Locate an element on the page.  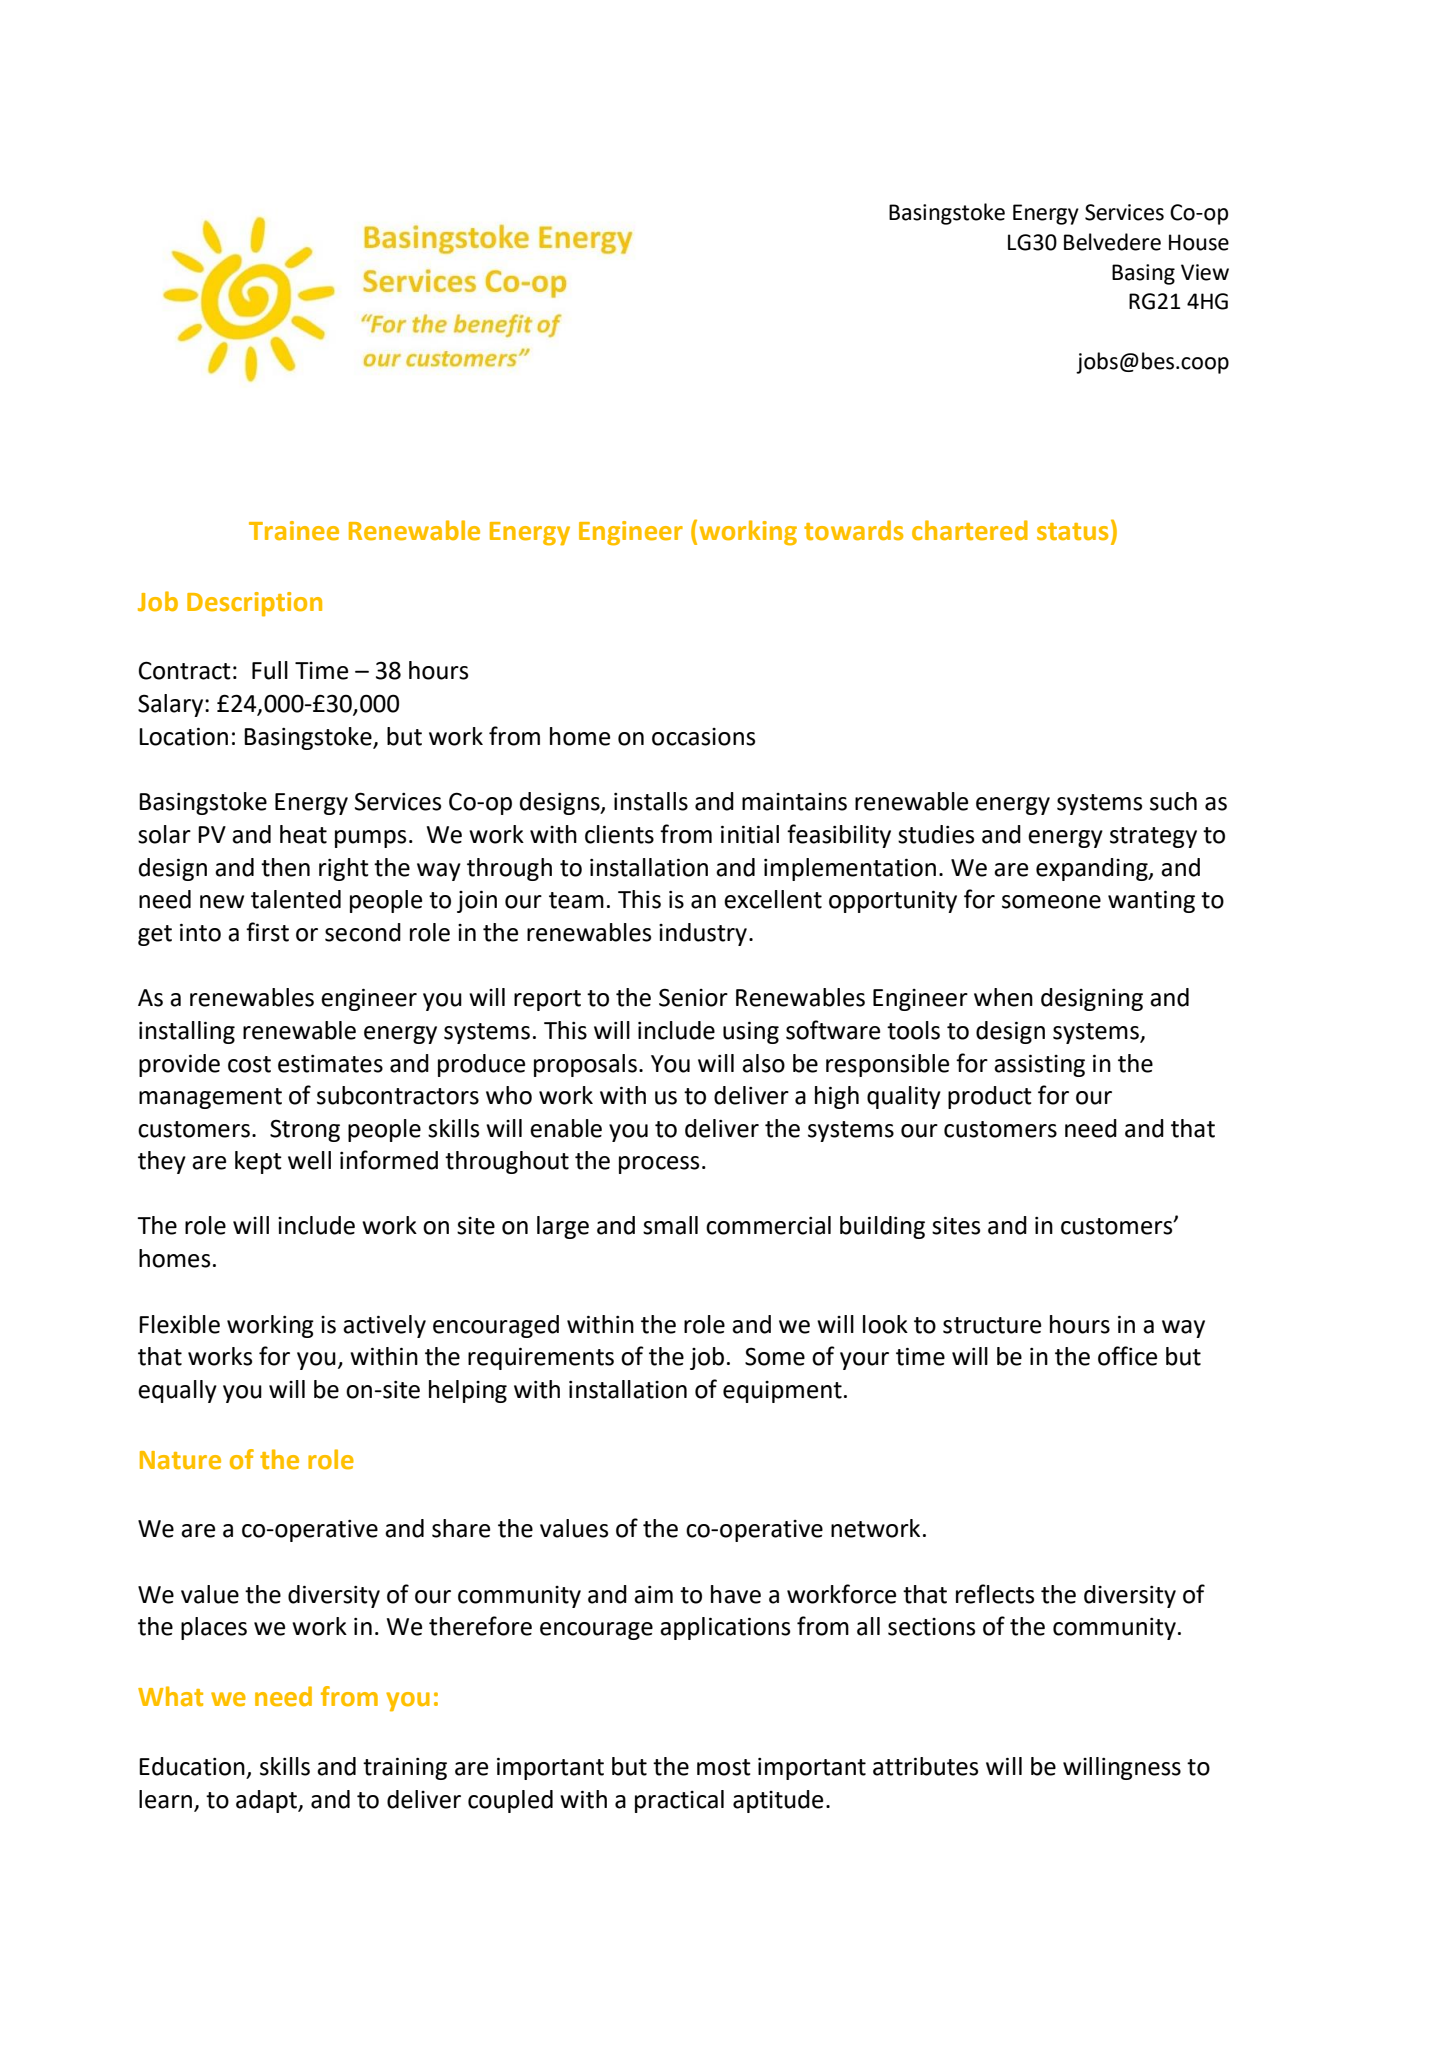
towards is located at coordinates (853, 530).
